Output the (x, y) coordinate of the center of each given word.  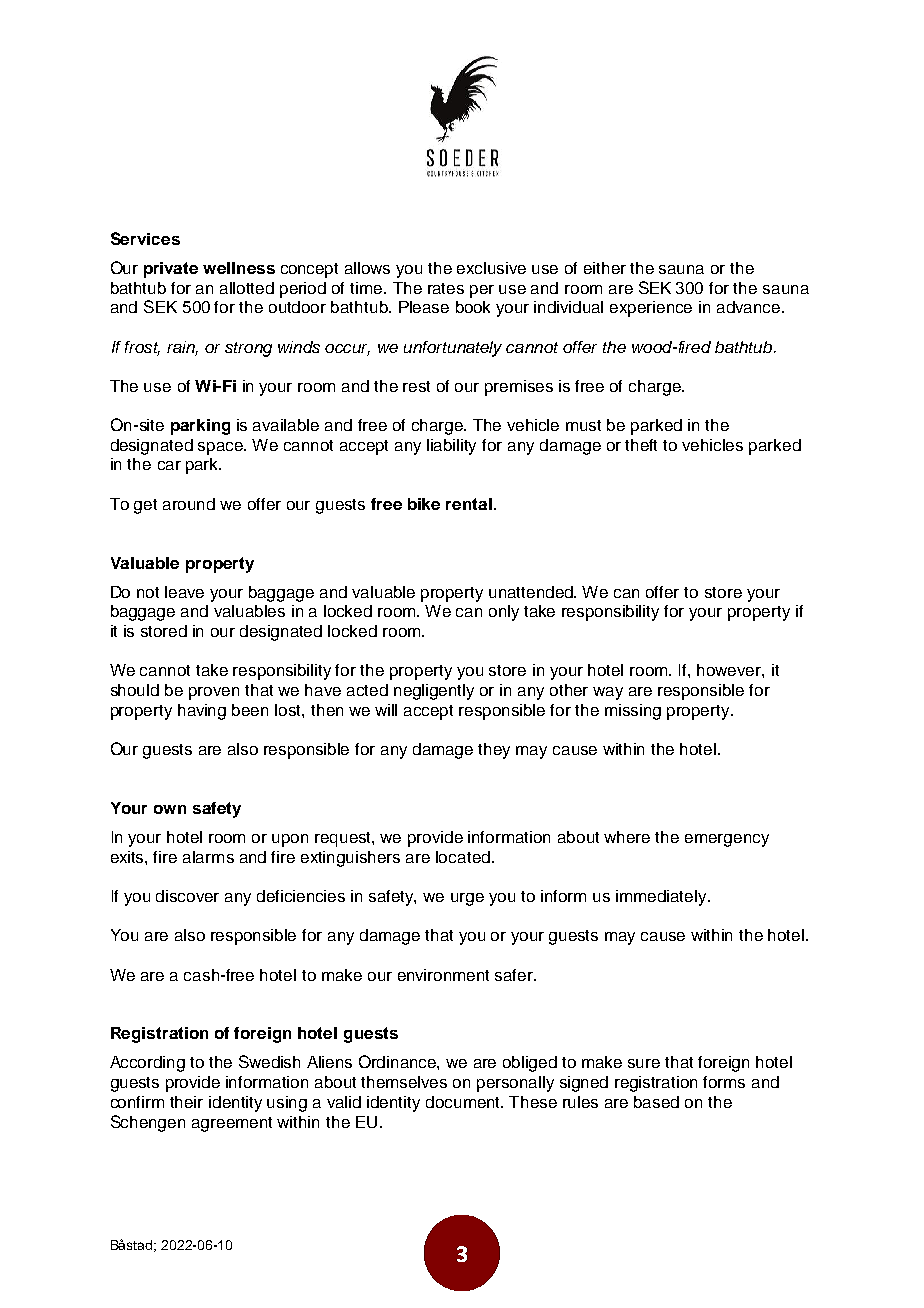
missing (633, 712)
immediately (662, 898)
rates (446, 288)
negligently (434, 692)
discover (187, 896)
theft (641, 445)
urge (467, 899)
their (186, 1102)
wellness (239, 268)
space (222, 448)
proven (214, 693)
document (464, 1102)
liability (451, 447)
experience (651, 309)
